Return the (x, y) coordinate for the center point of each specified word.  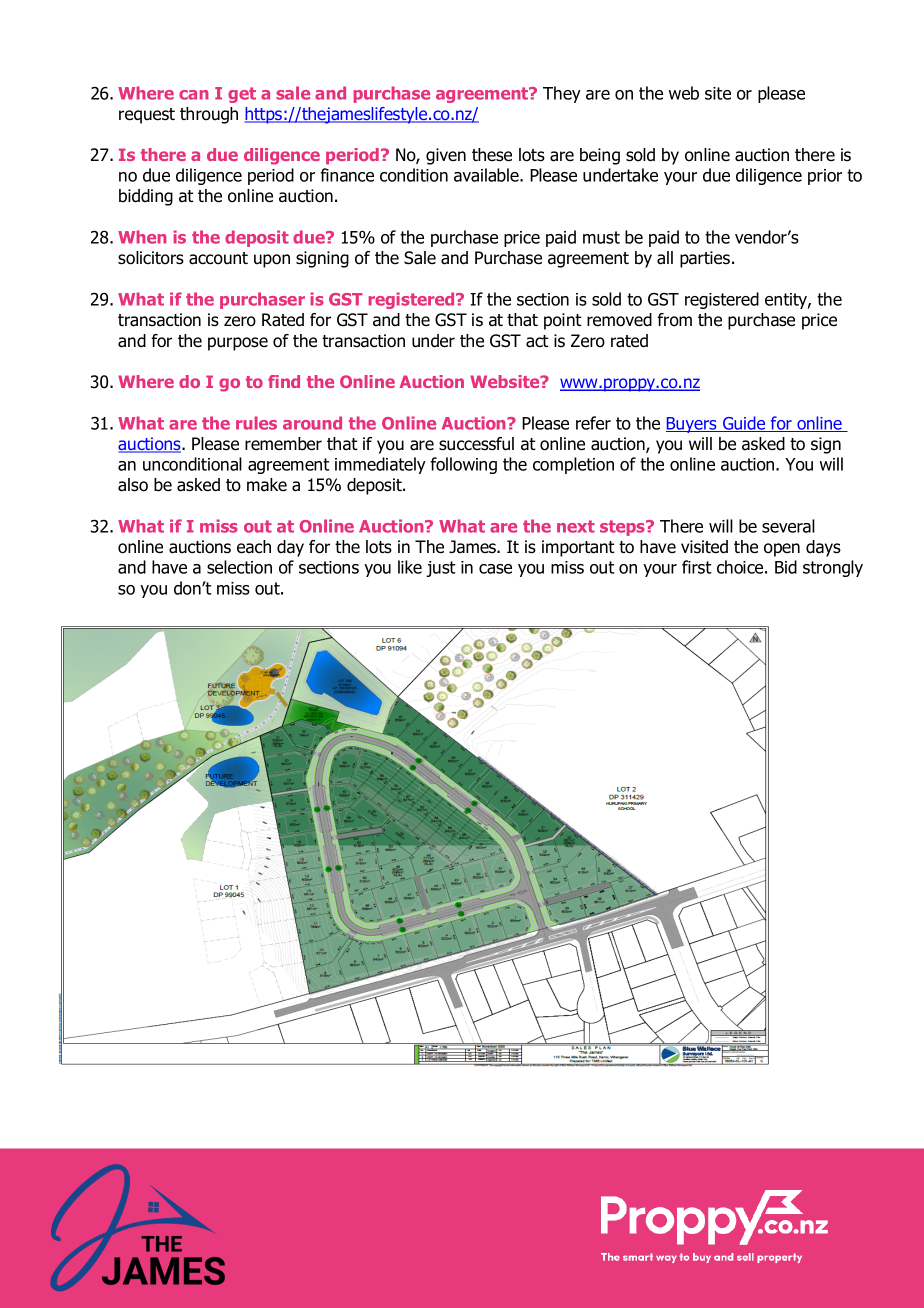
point (563, 321)
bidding (146, 197)
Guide (744, 424)
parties (706, 259)
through (209, 115)
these (492, 155)
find (284, 381)
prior (825, 177)
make (267, 485)
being (600, 156)
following (463, 465)
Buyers (692, 425)
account (218, 258)
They (562, 94)
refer (593, 423)
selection (239, 567)
